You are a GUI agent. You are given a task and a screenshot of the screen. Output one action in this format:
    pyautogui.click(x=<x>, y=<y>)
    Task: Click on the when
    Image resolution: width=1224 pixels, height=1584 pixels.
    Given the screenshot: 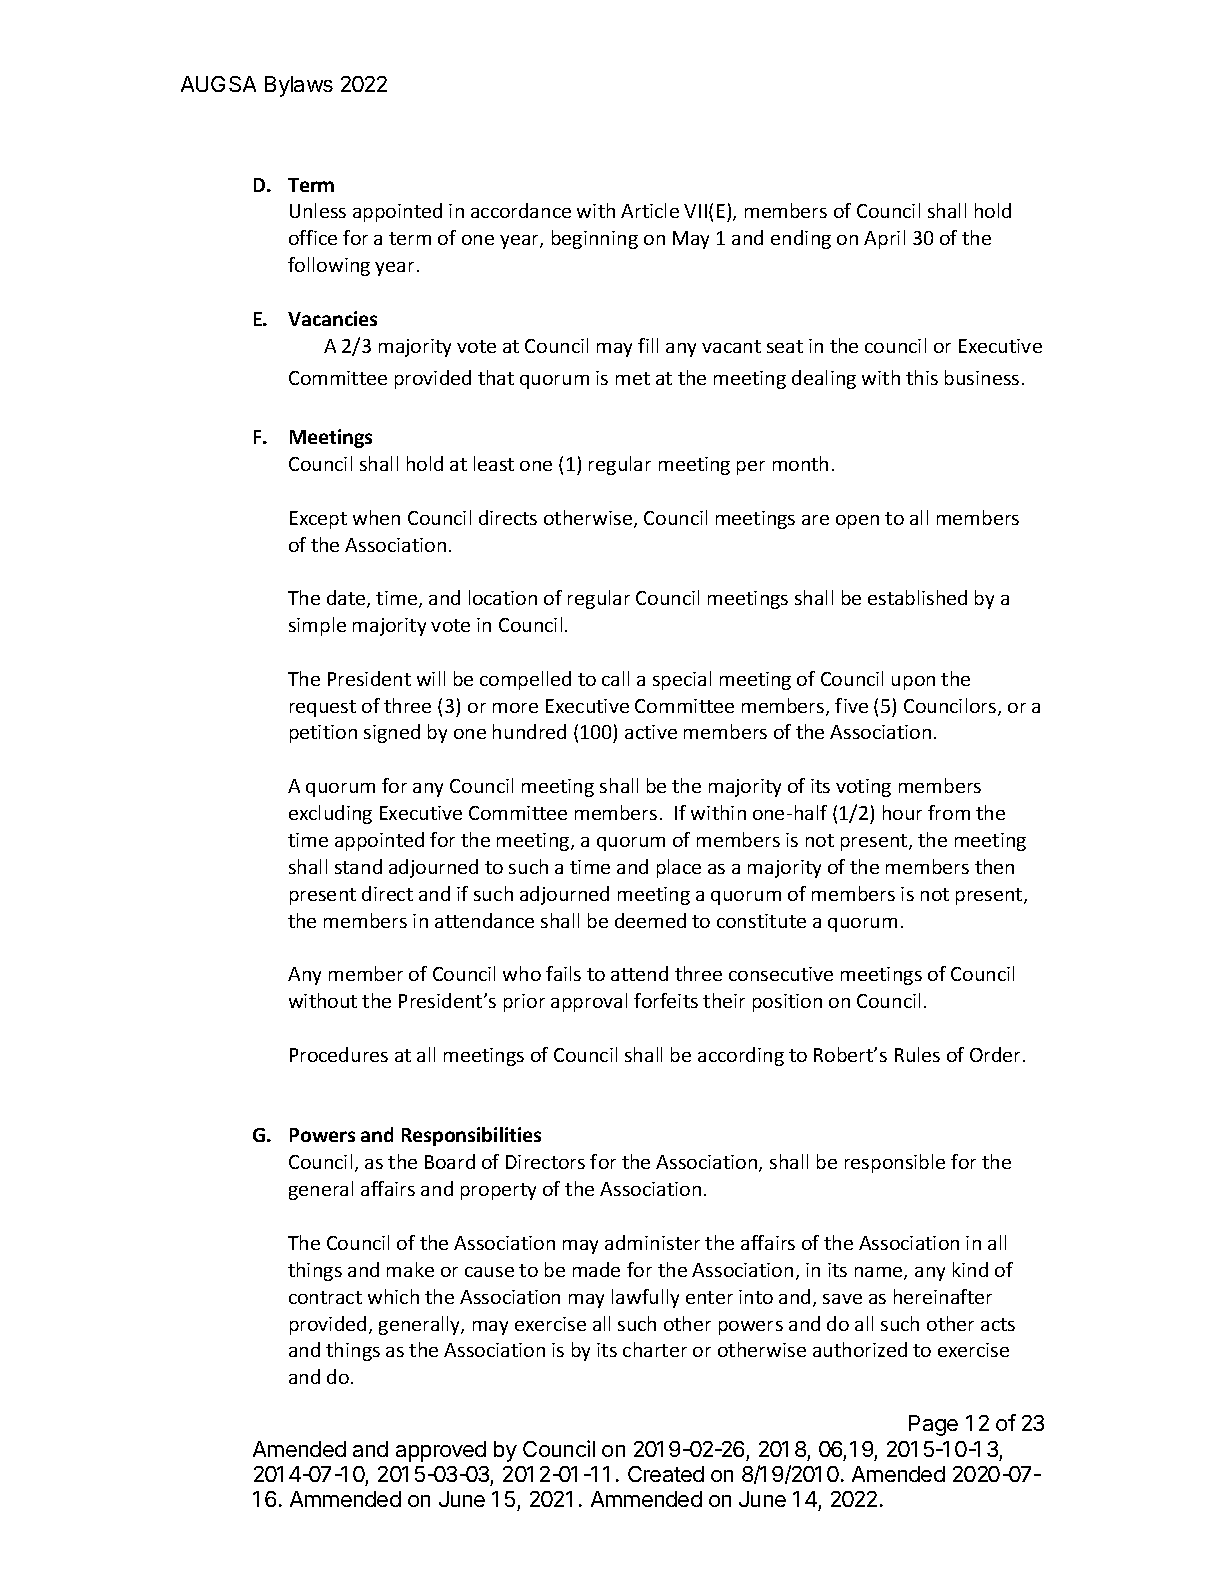 What is the action you would take?
    pyautogui.click(x=376, y=517)
